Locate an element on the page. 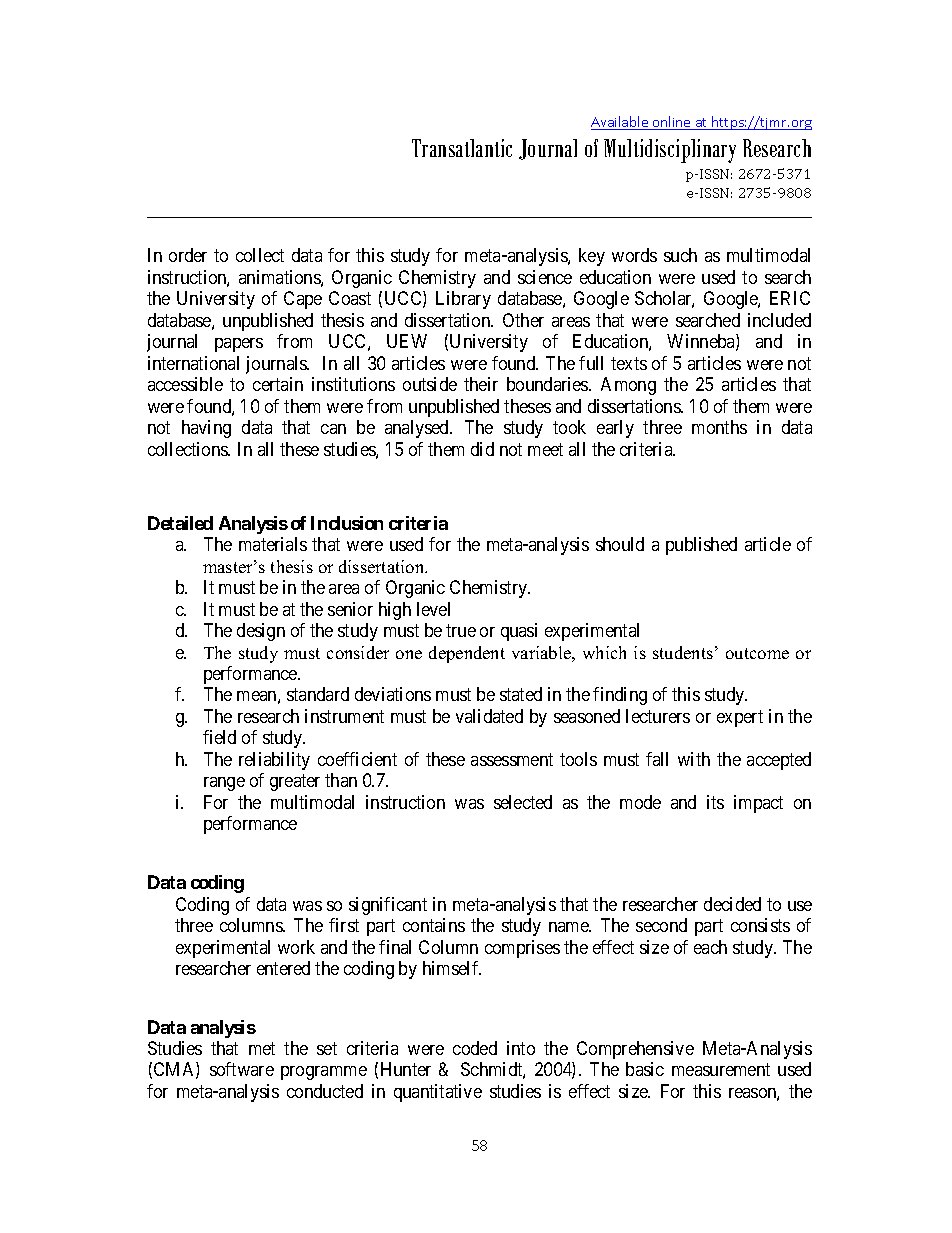 Image resolution: width=952 pixels, height=1233 pixels. Multidisciplinary is located at coordinates (670, 151).
